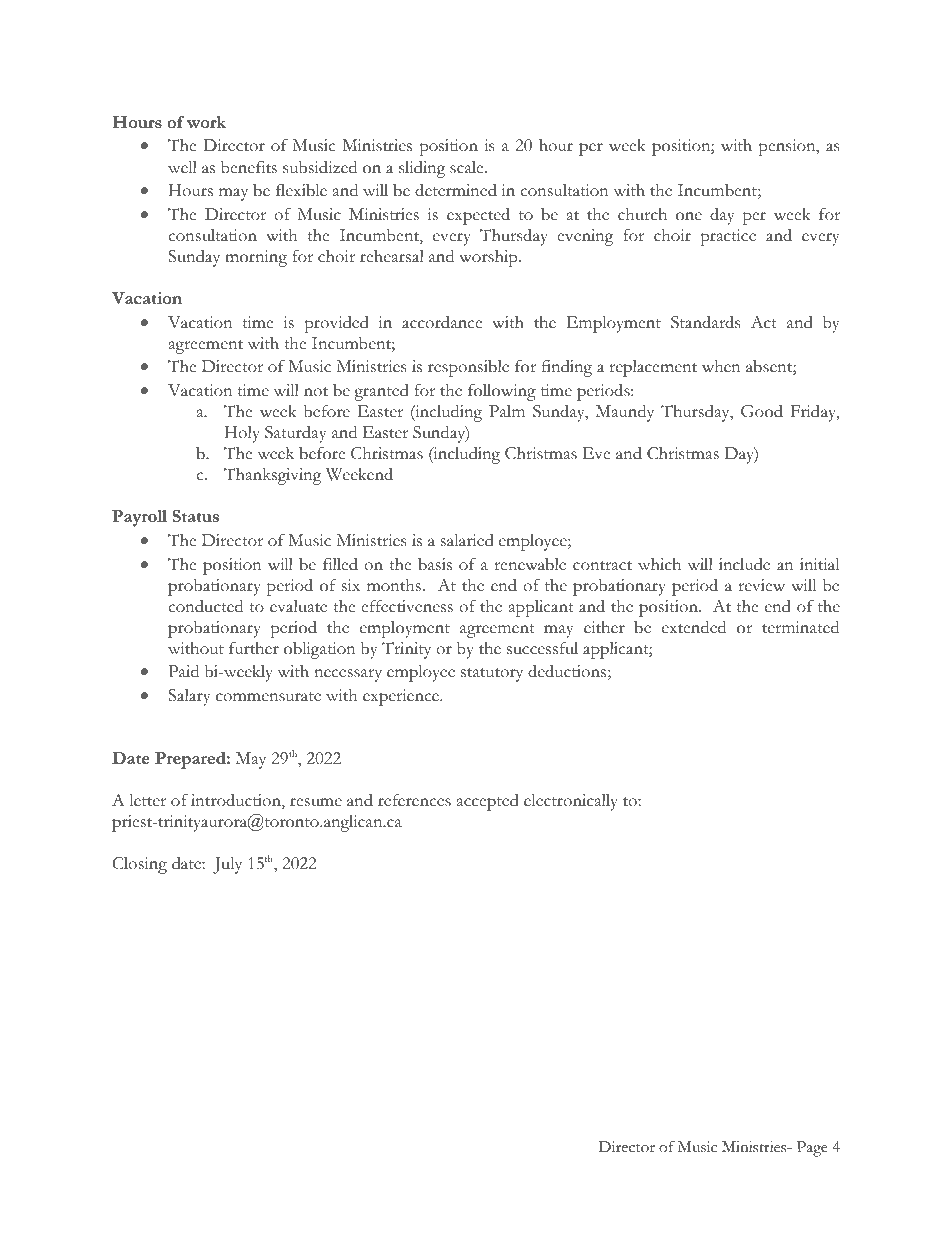  I want to click on one, so click(689, 216).
